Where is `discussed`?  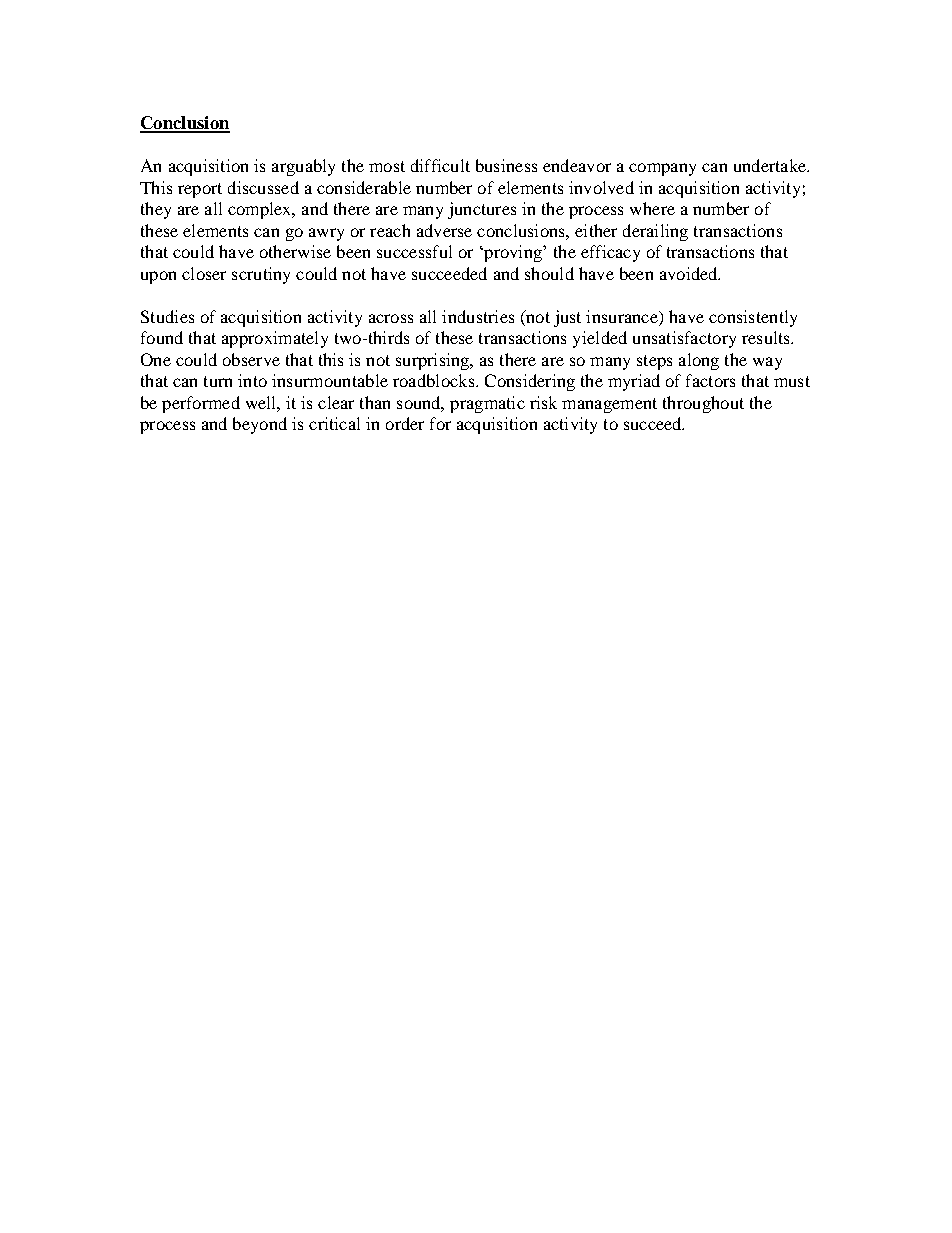
discussed is located at coordinates (263, 187).
